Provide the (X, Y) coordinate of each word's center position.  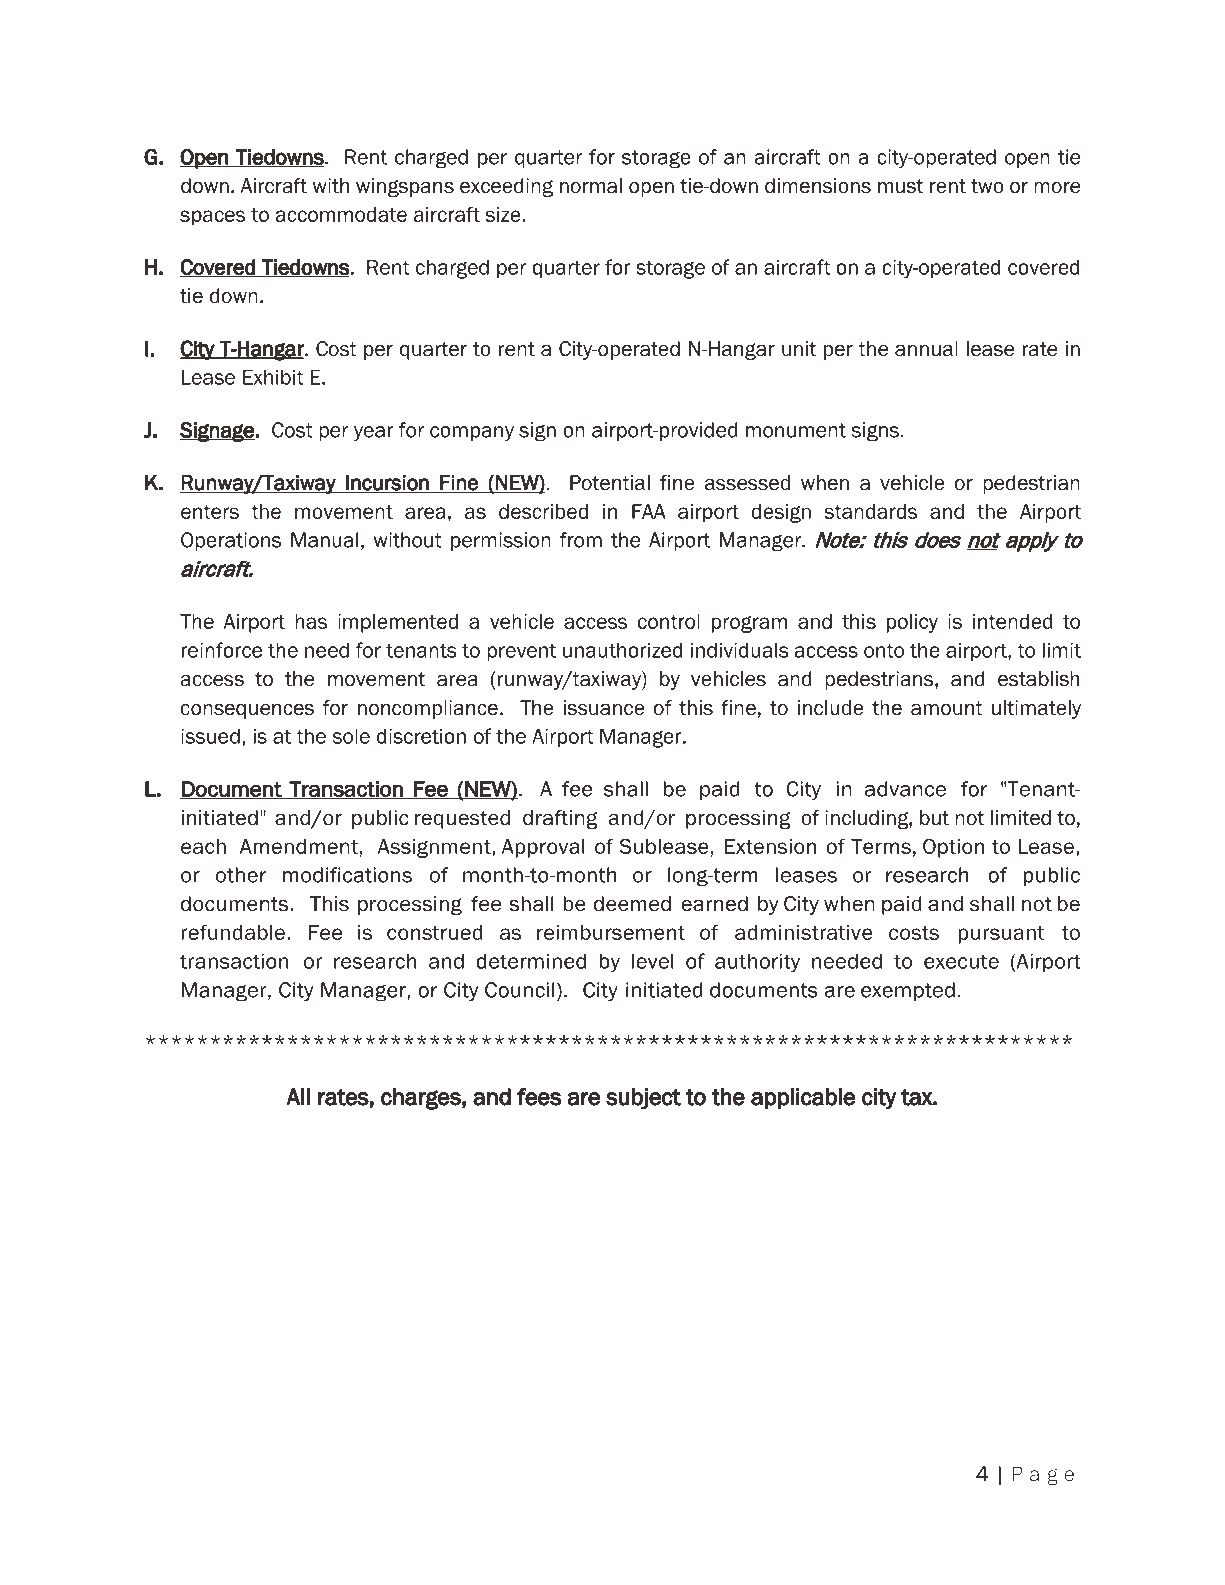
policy (912, 623)
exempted (908, 991)
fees (539, 1097)
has (311, 621)
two (987, 186)
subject (643, 1099)
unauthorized (623, 650)
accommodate (341, 214)
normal (591, 186)
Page (1043, 1475)
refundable (233, 932)
